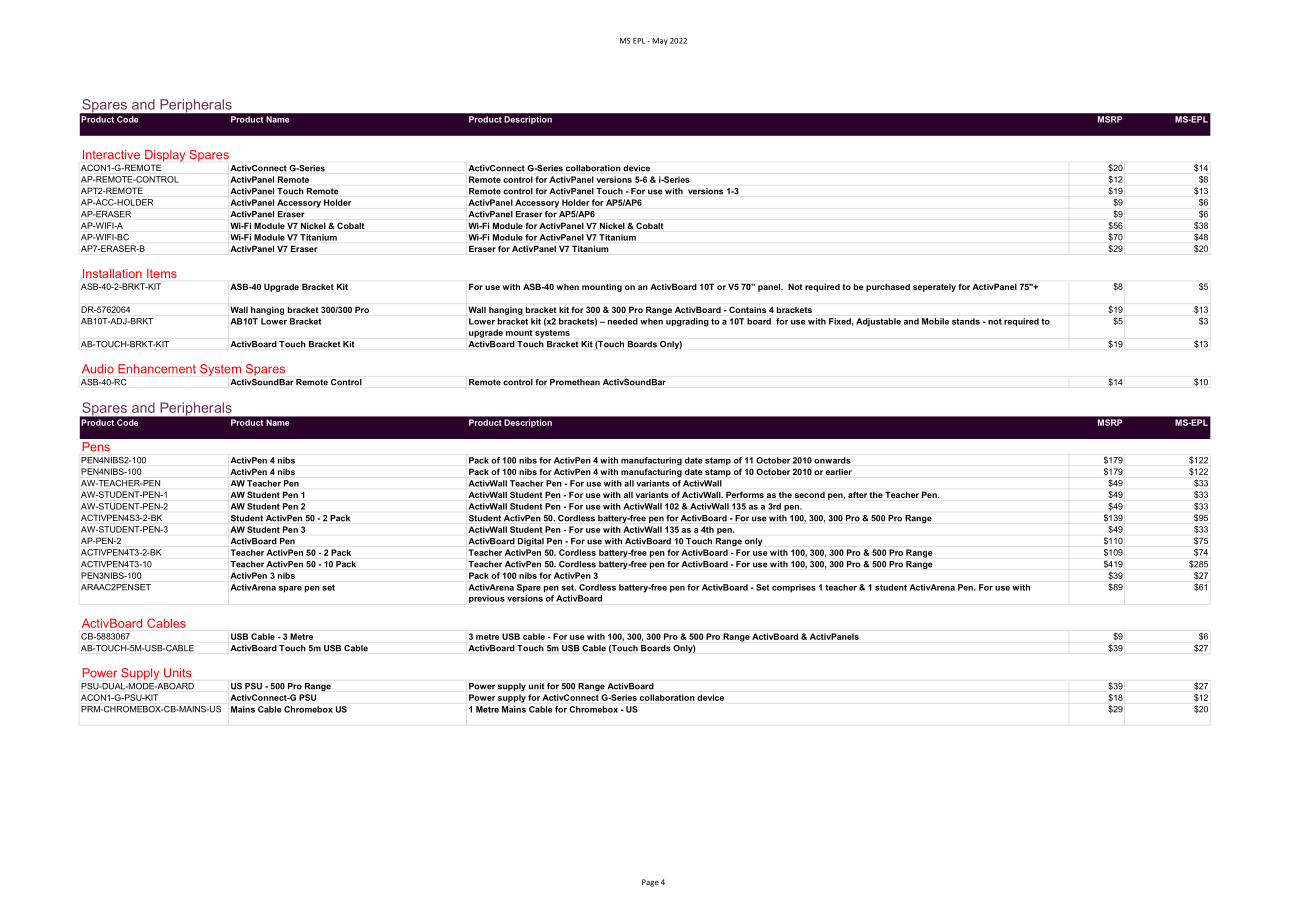  Describe the element at coordinates (531, 542) in the document. I see `Digital` at that location.
